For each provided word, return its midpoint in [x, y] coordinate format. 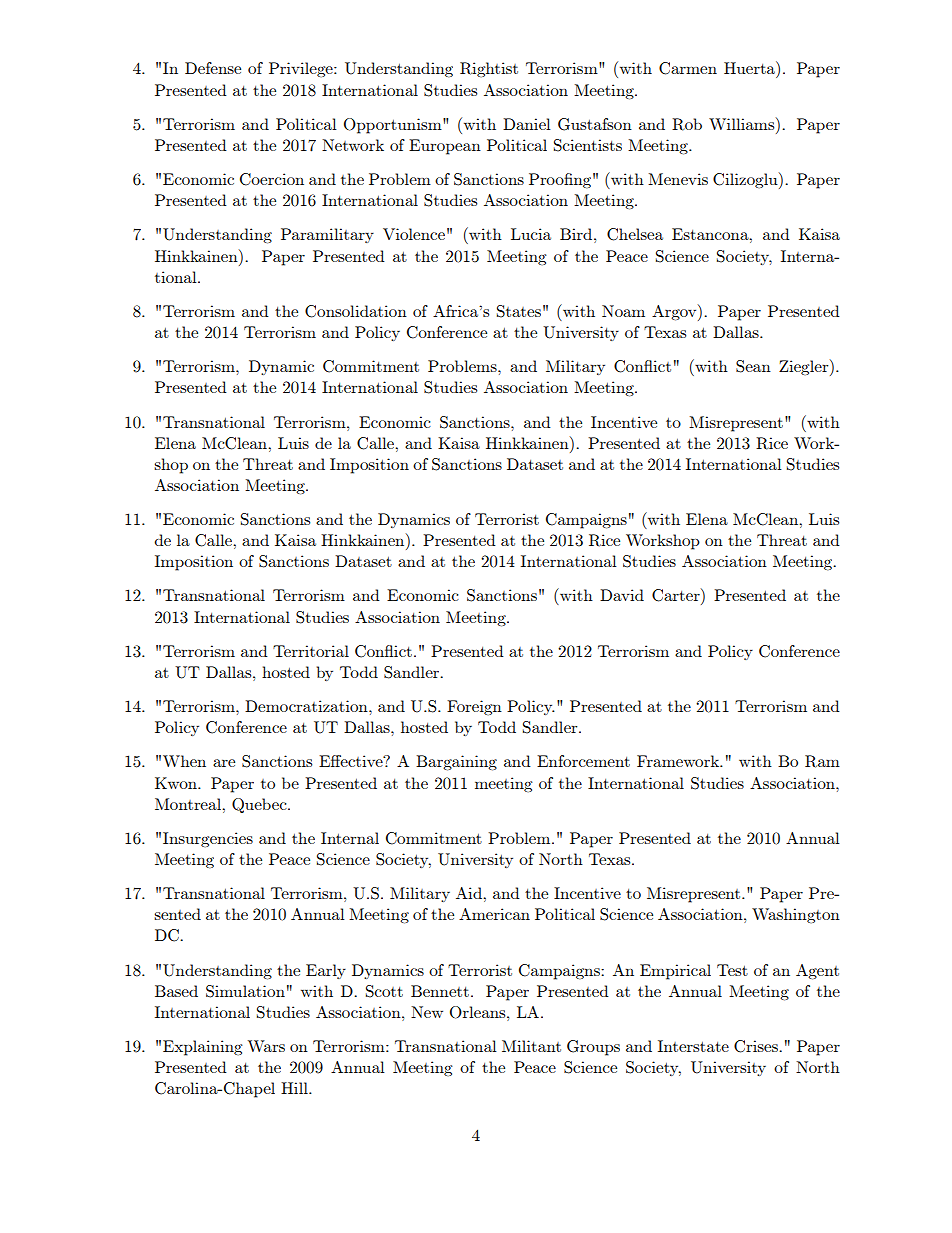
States [519, 311]
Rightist [489, 69]
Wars [266, 1046]
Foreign [474, 707]
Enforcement [583, 761]
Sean [753, 366]
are [224, 763]
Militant [531, 1046]
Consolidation [356, 311]
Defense [213, 68]
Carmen [688, 68]
